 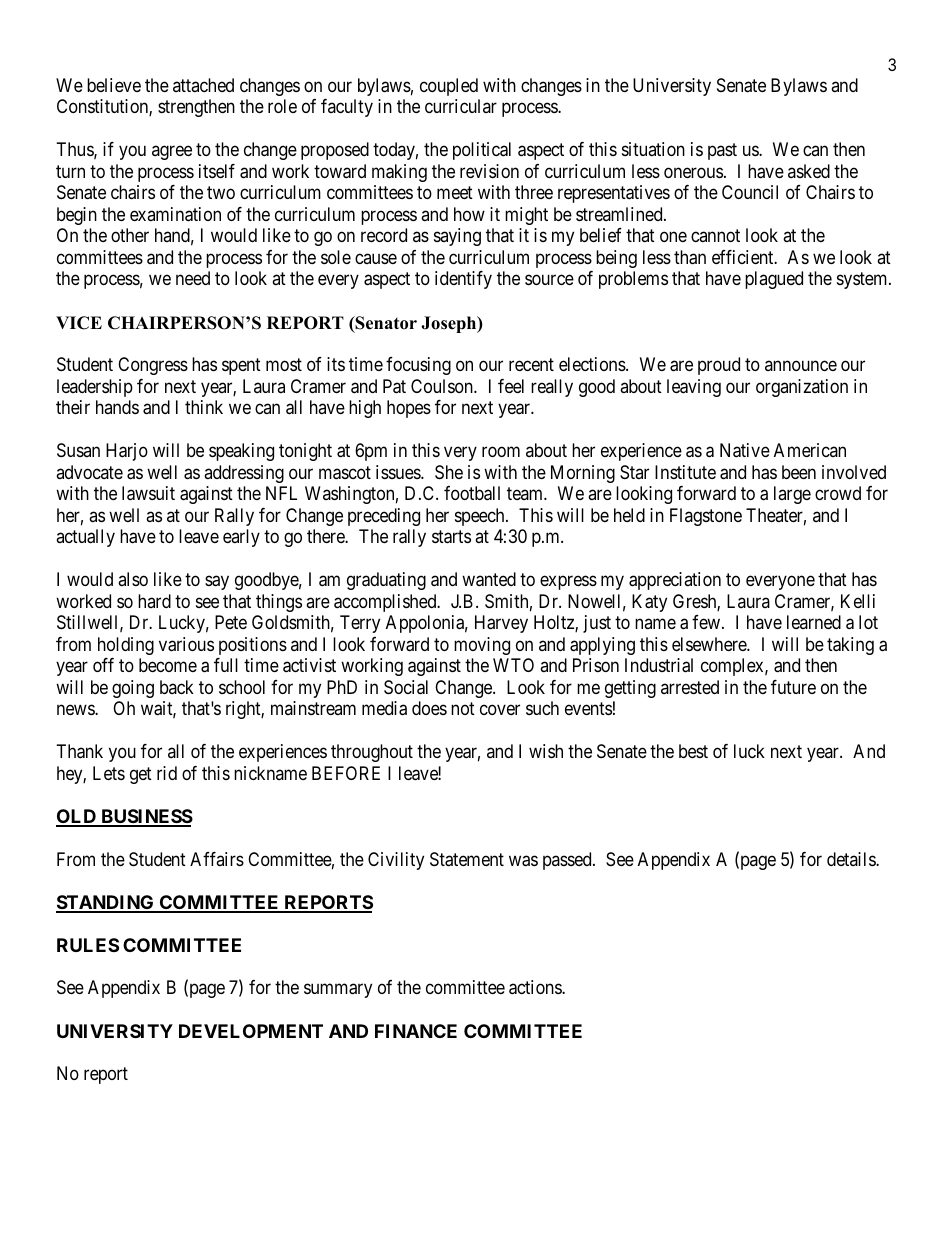 What do you see at coordinates (472, 493) in the image?
I see `football` at bounding box center [472, 493].
